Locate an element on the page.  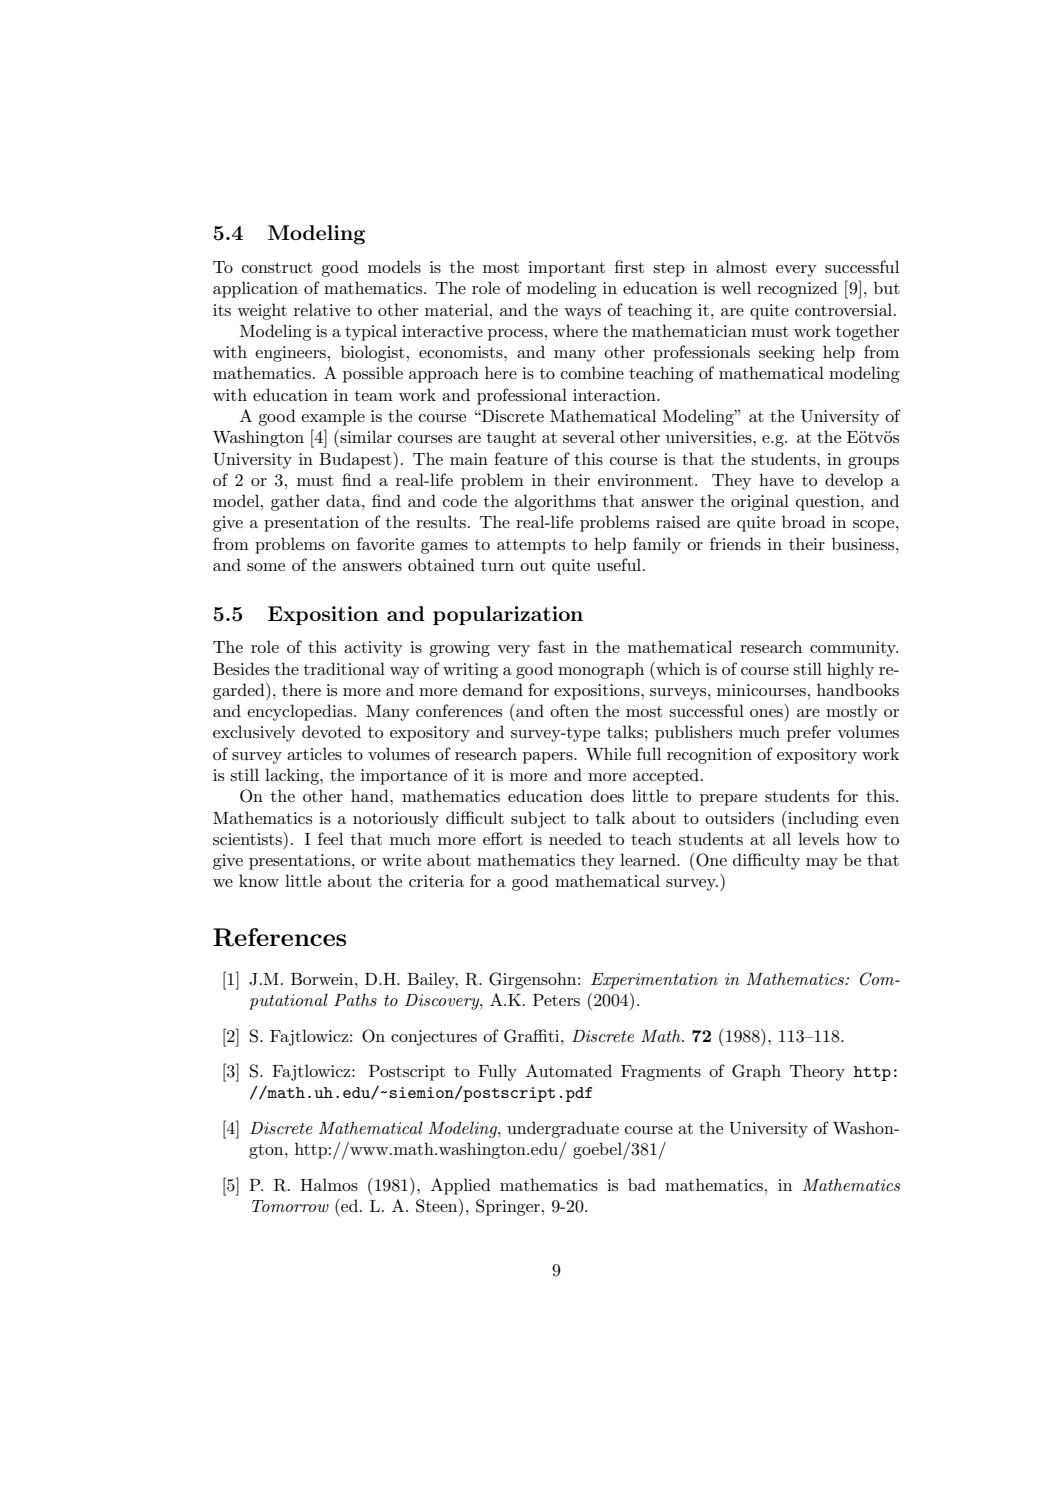
relative is located at coordinates (322, 309).
